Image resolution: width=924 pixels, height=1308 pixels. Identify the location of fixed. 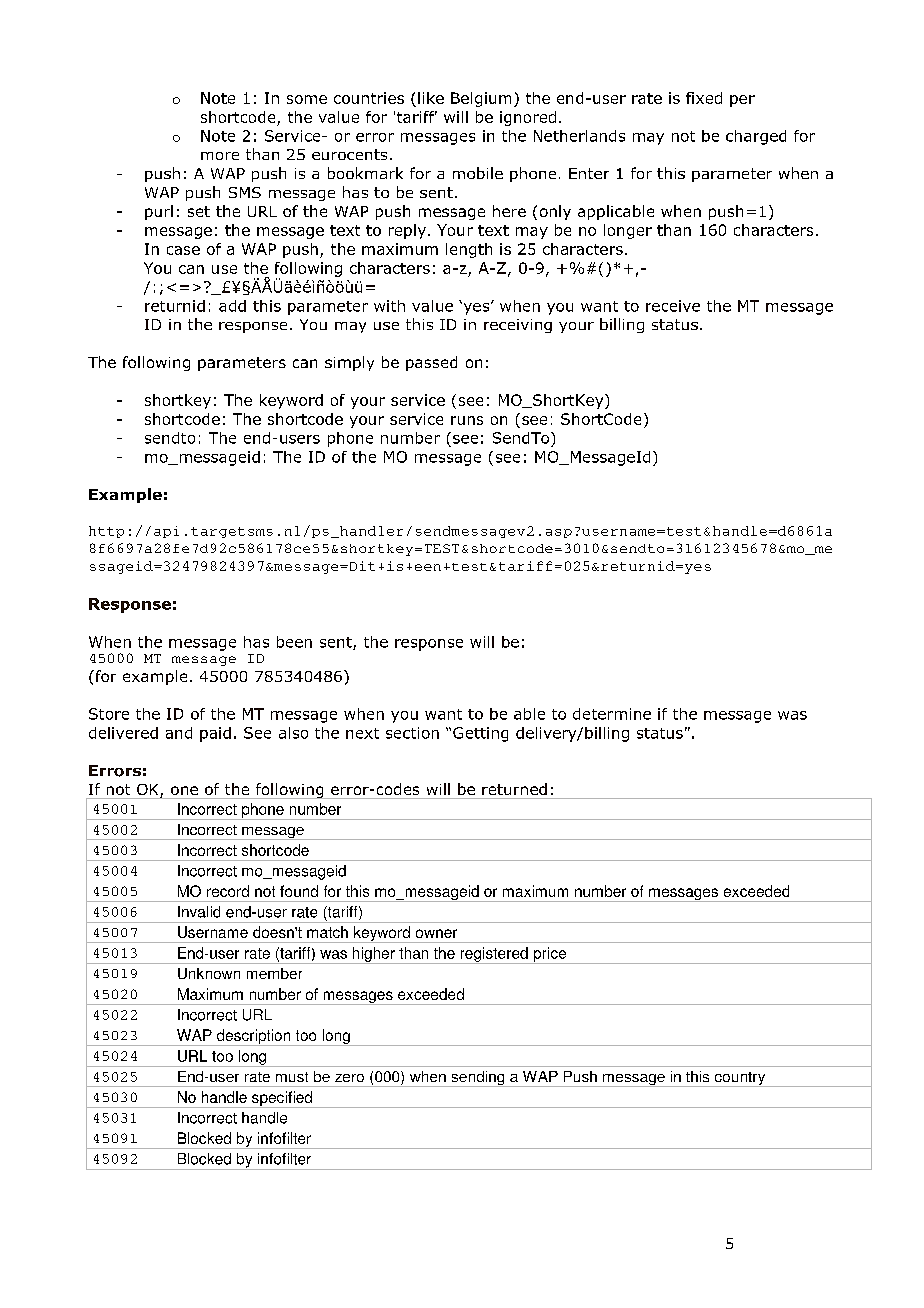
(704, 98).
